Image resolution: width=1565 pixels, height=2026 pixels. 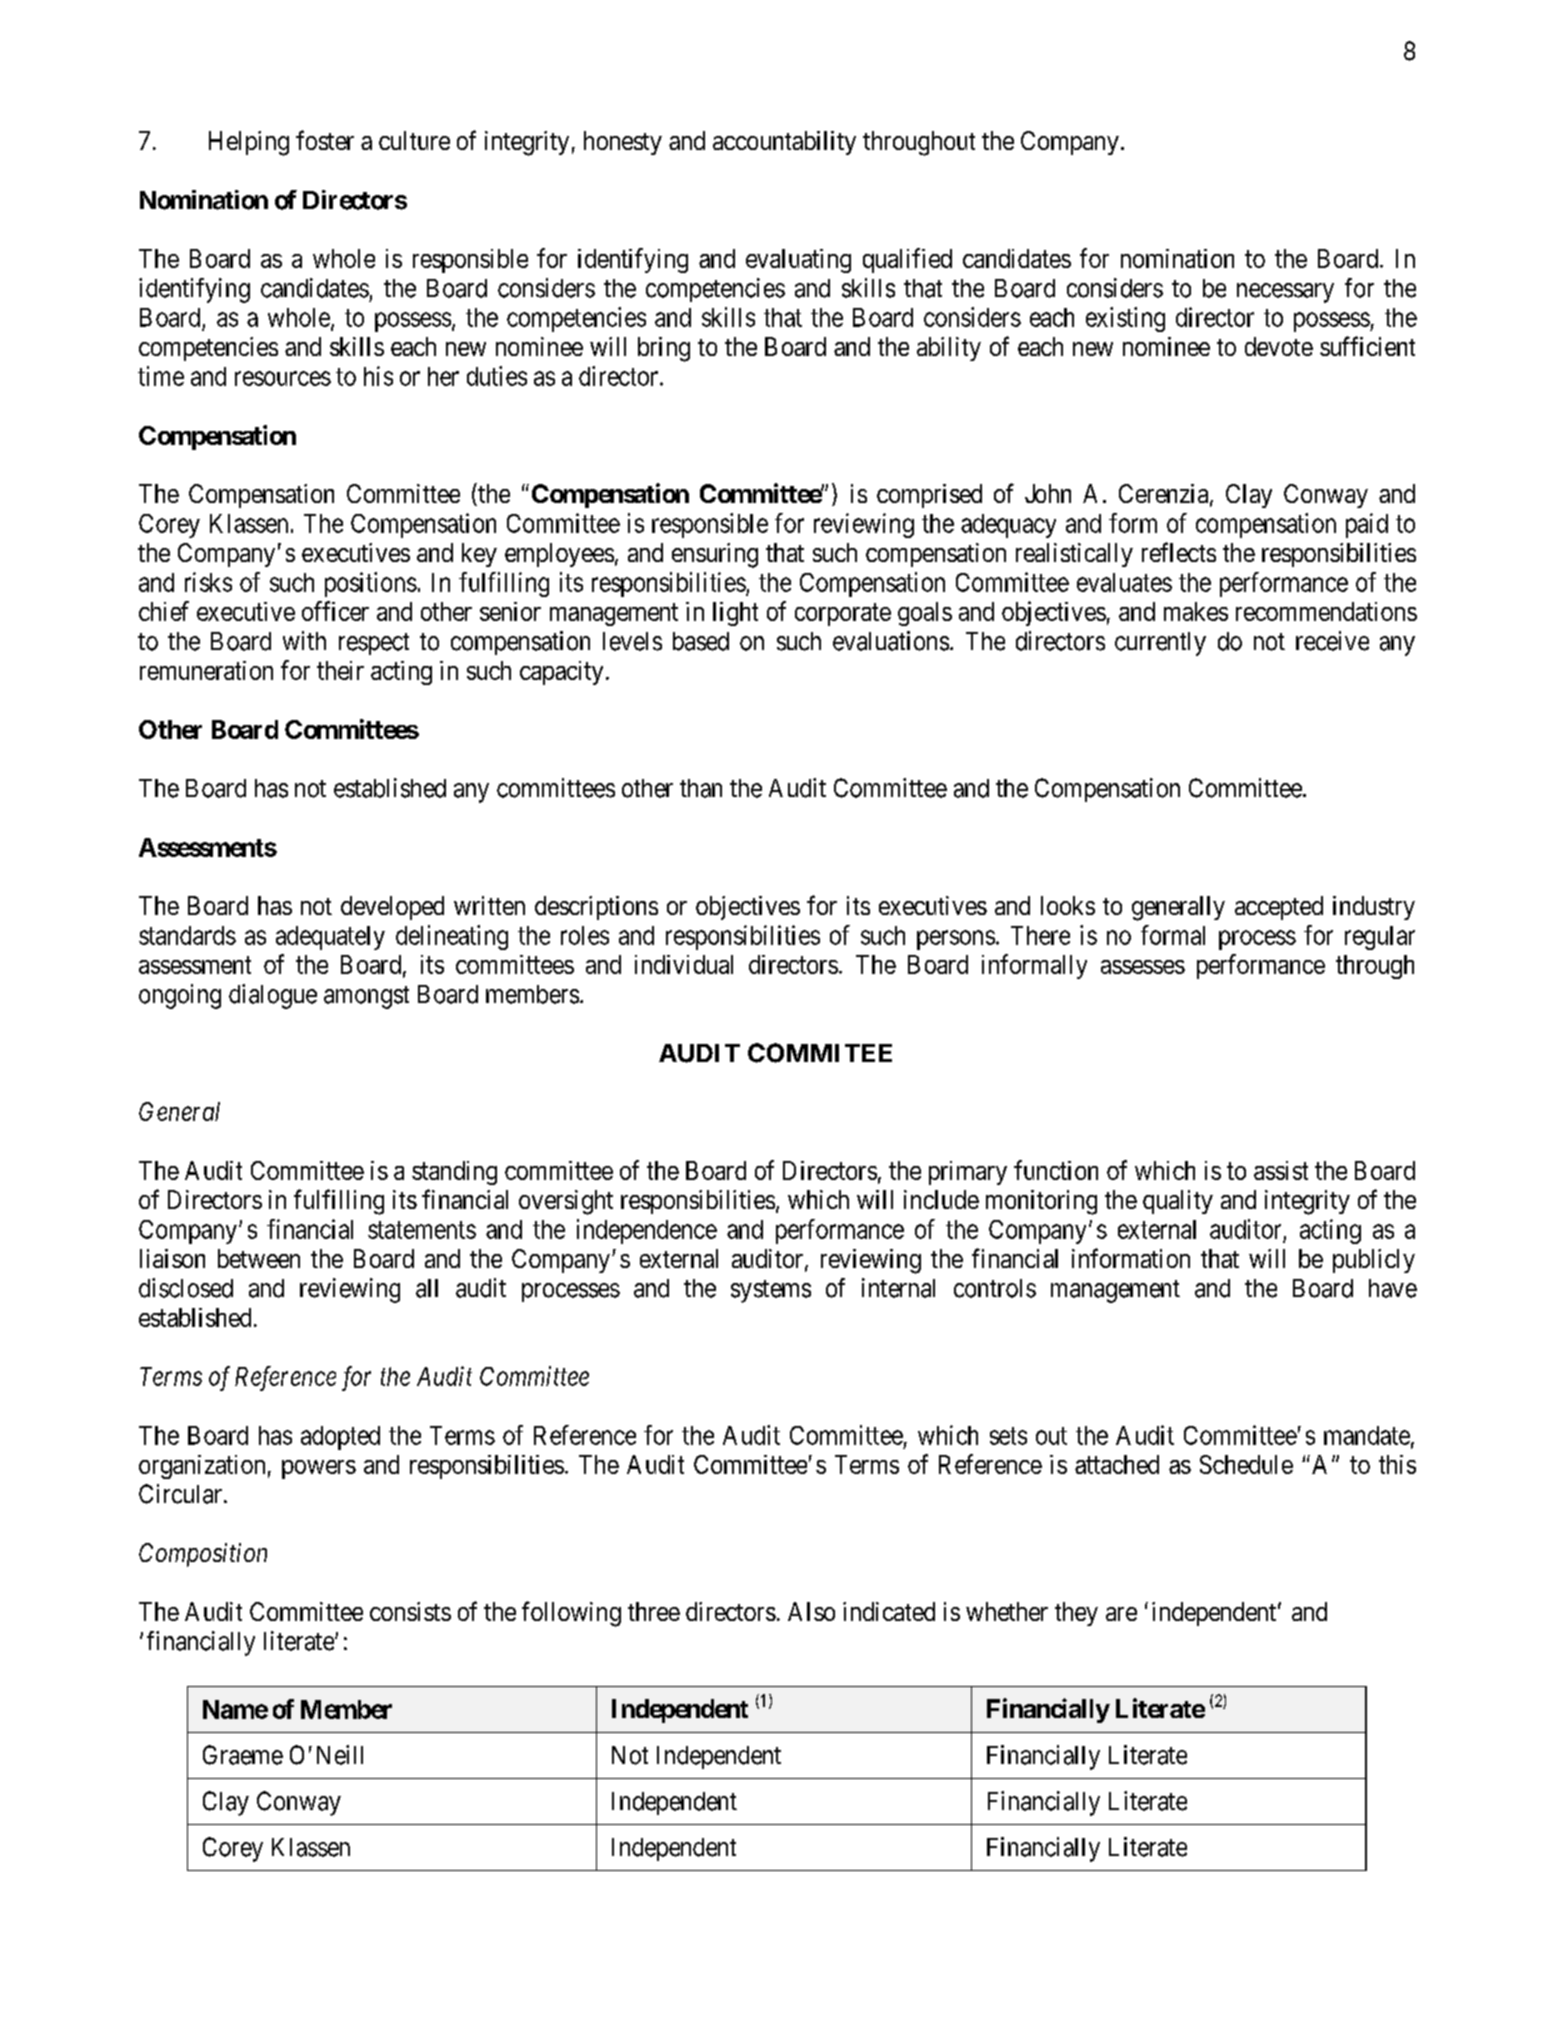 I want to click on systems, so click(x=771, y=1291).
